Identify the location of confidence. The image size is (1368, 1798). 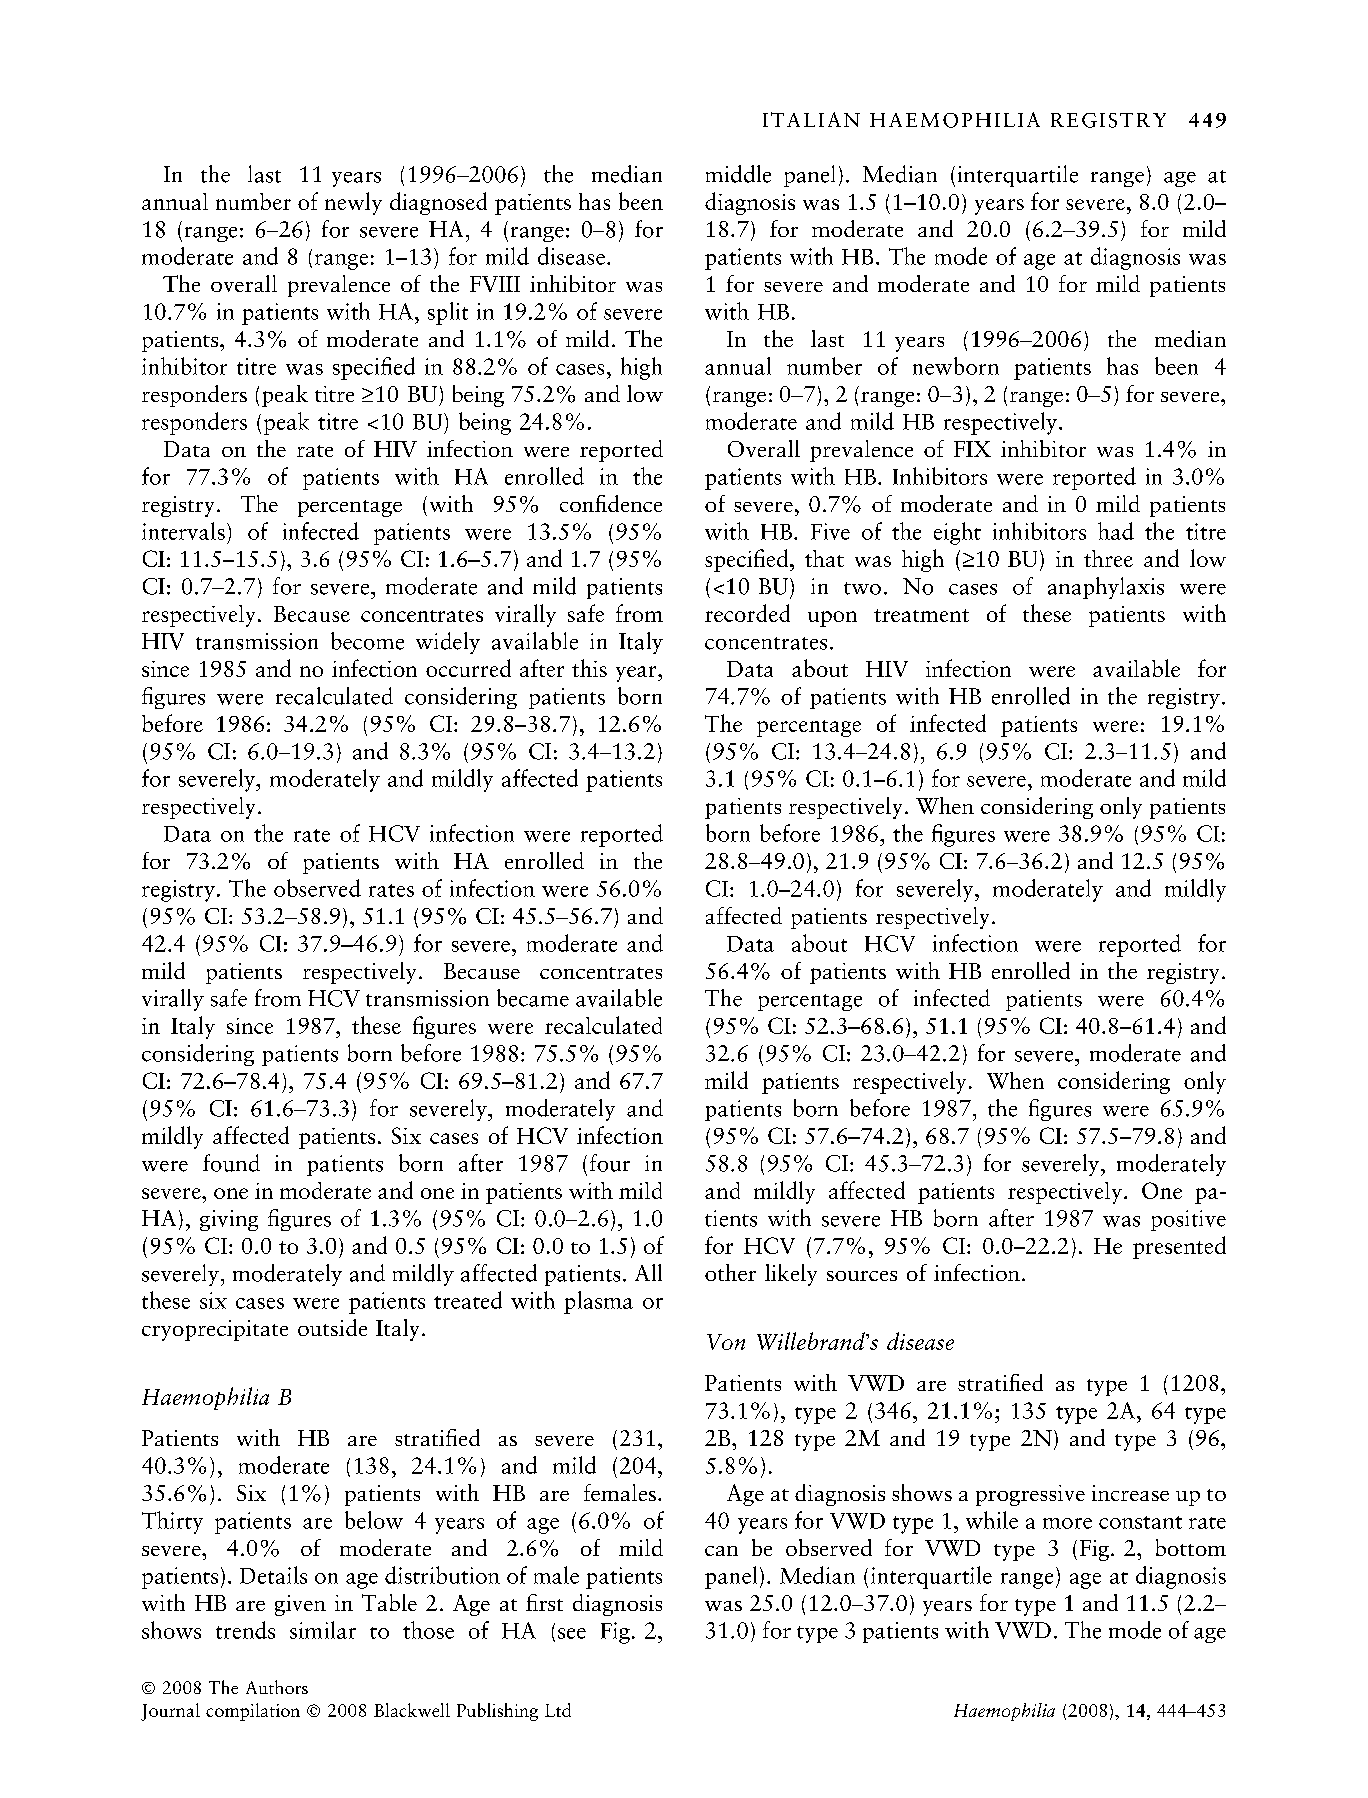
(611, 503).
